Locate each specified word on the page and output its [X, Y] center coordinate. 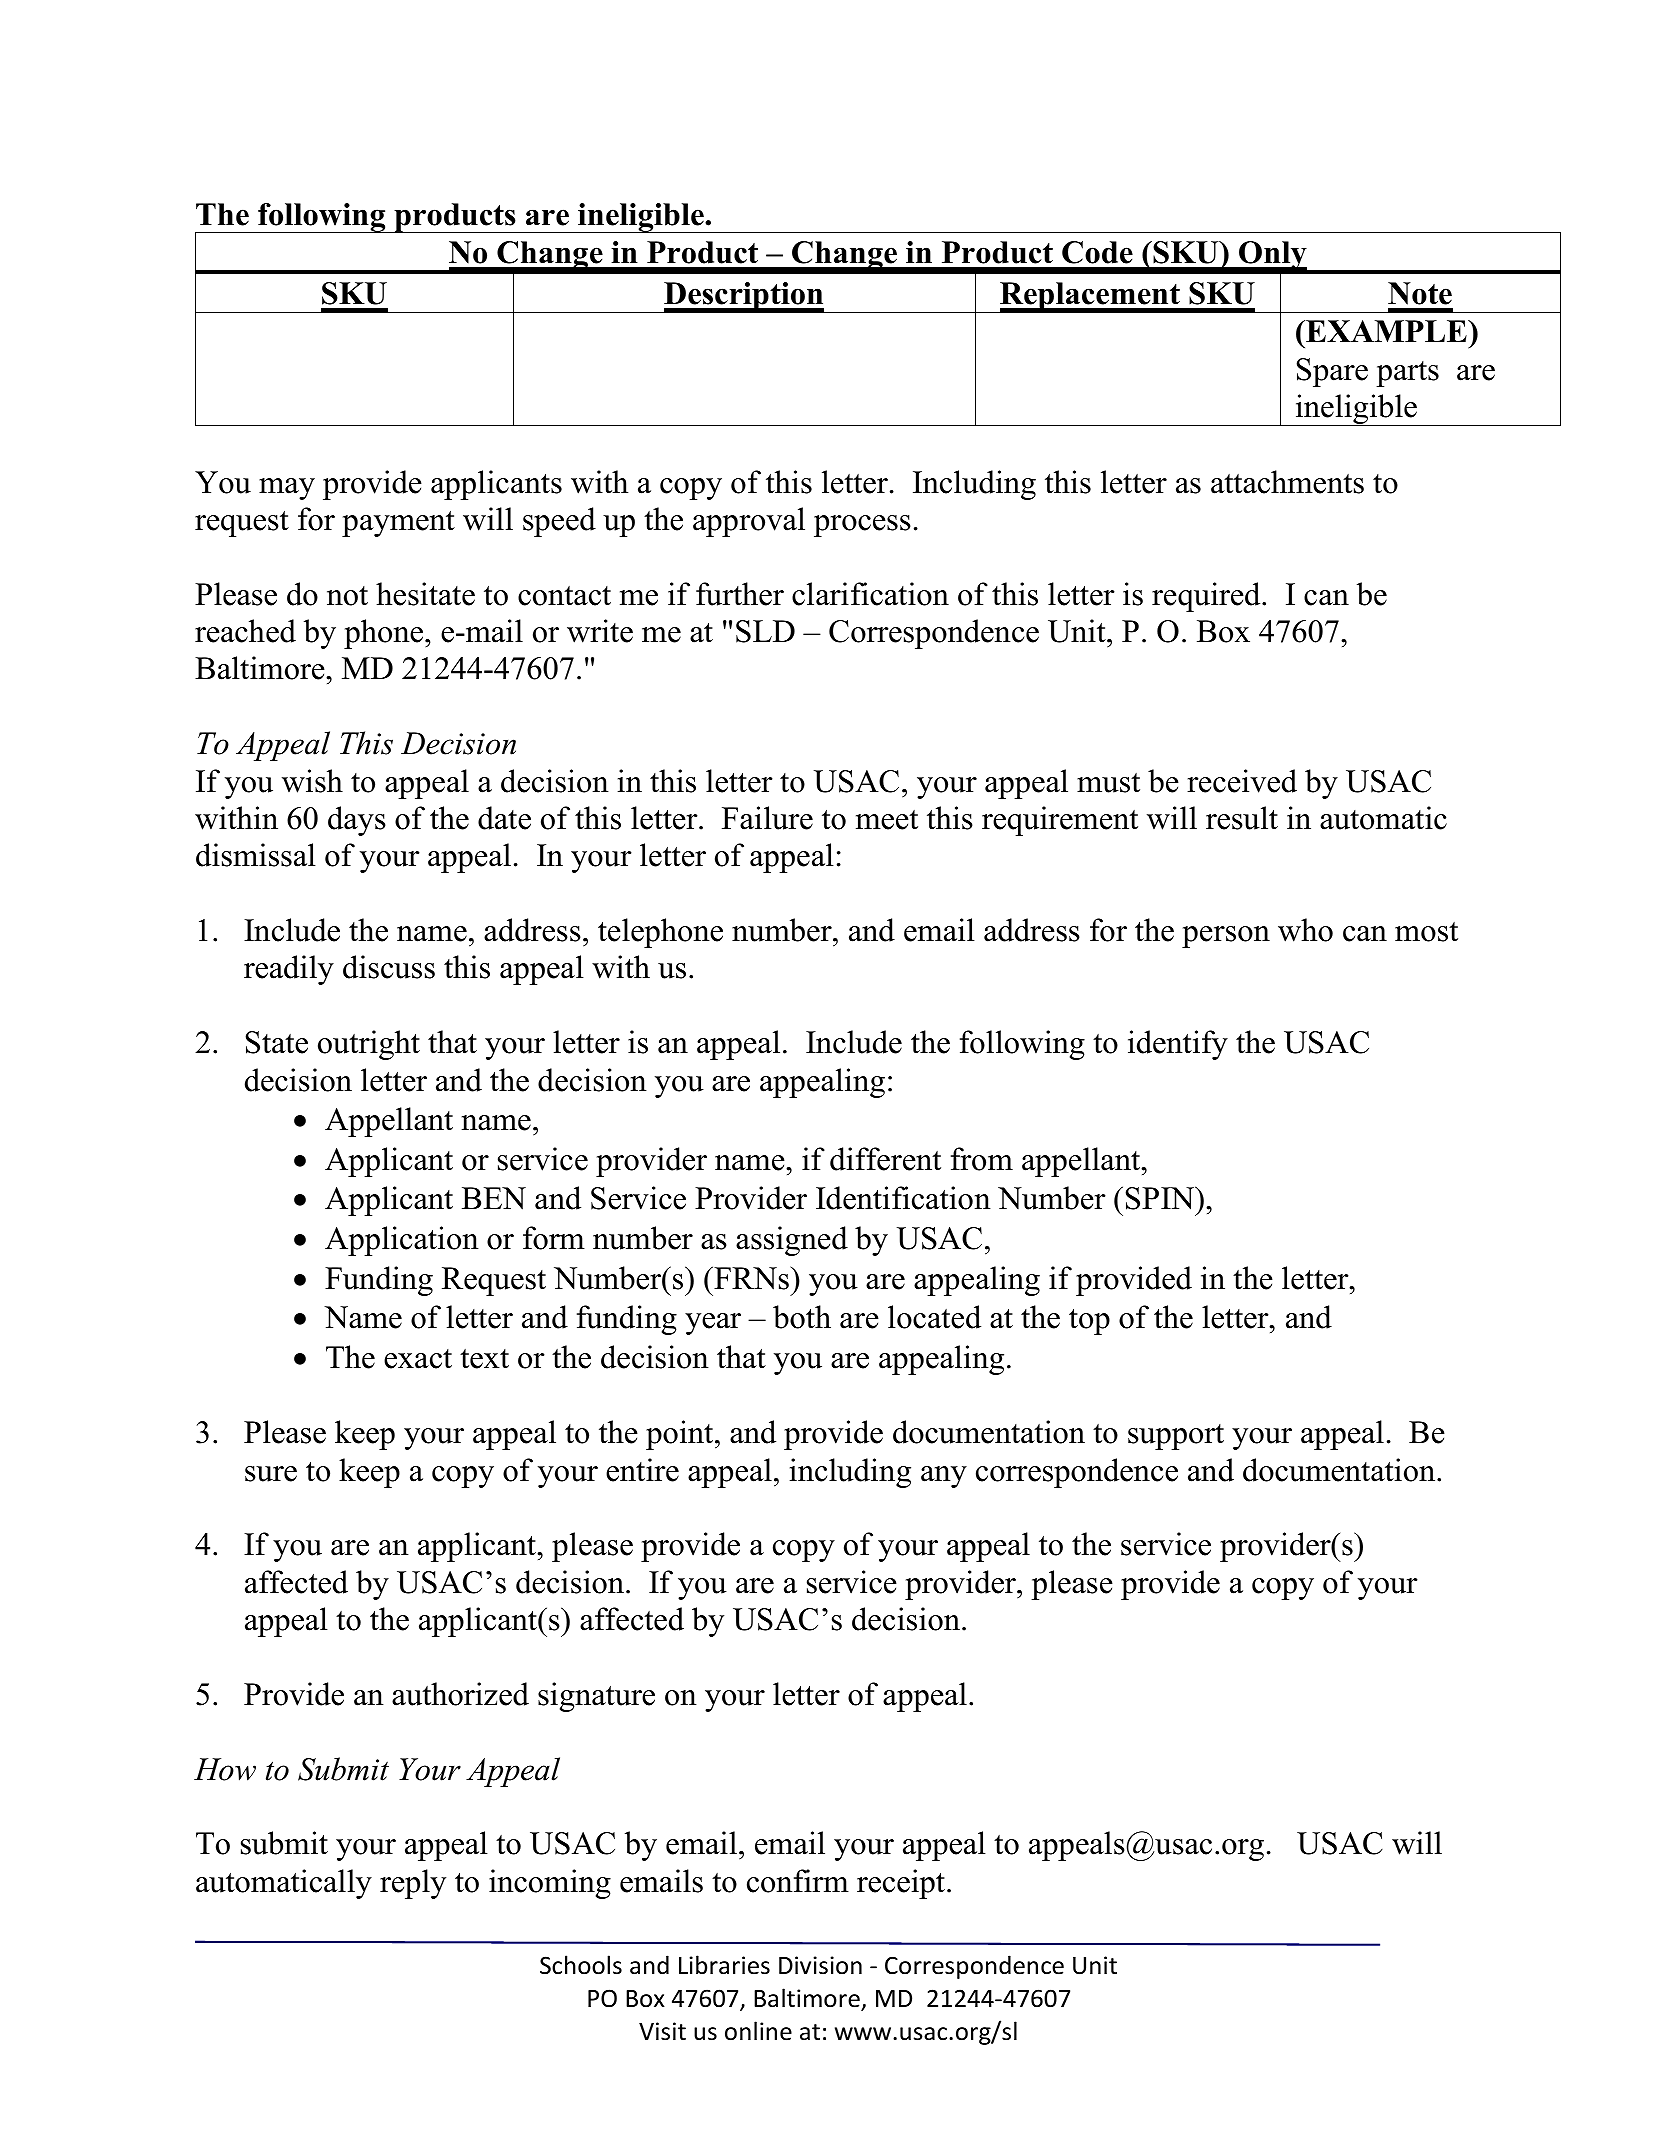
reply [413, 1884]
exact [418, 1359]
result [1242, 818]
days [357, 821]
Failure [767, 818]
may [287, 489]
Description [744, 297]
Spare [1332, 372]
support [1176, 1437]
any [944, 1477]
